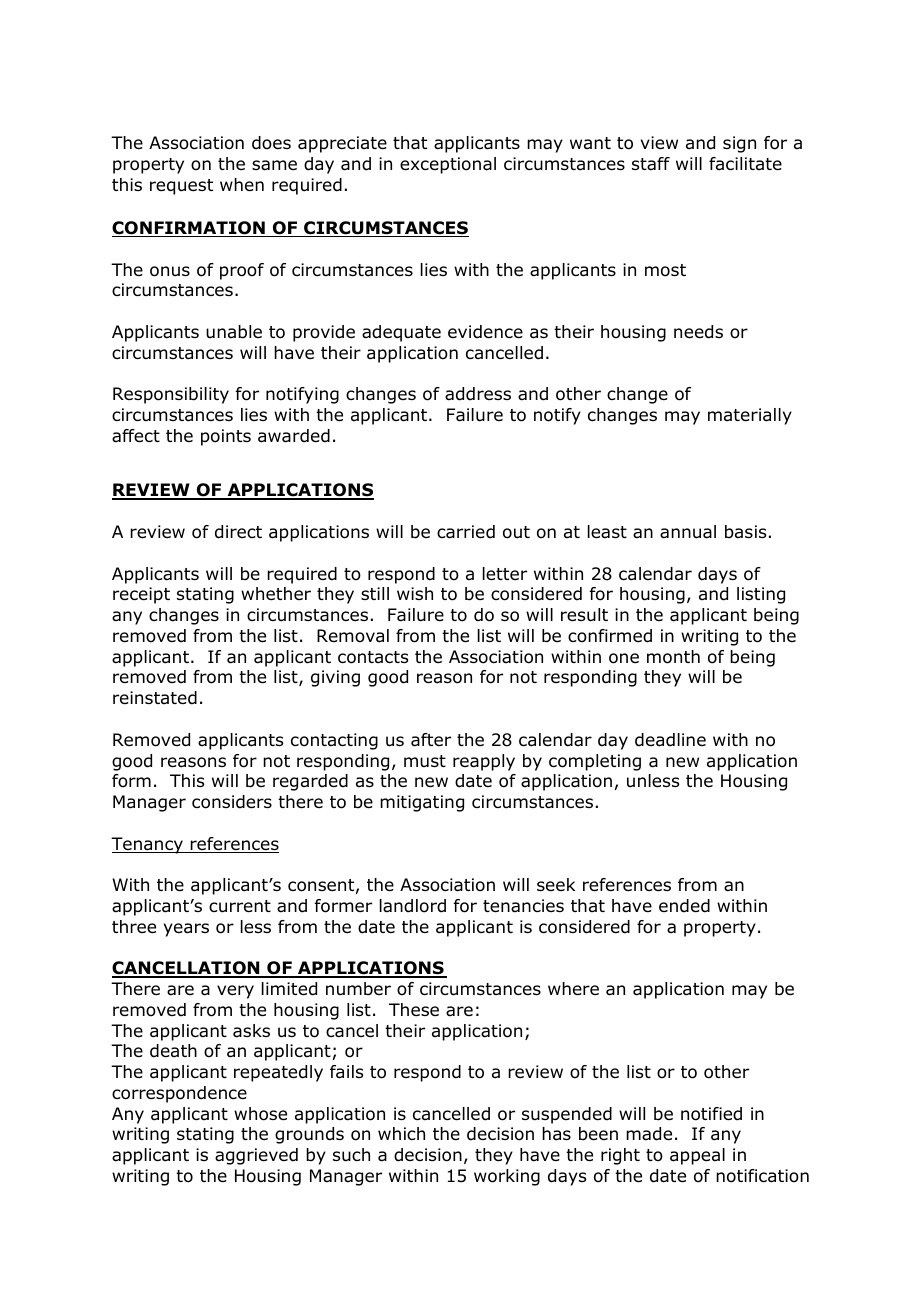 This screenshot has width=924, height=1308. I want to click on contacts, so click(373, 657).
